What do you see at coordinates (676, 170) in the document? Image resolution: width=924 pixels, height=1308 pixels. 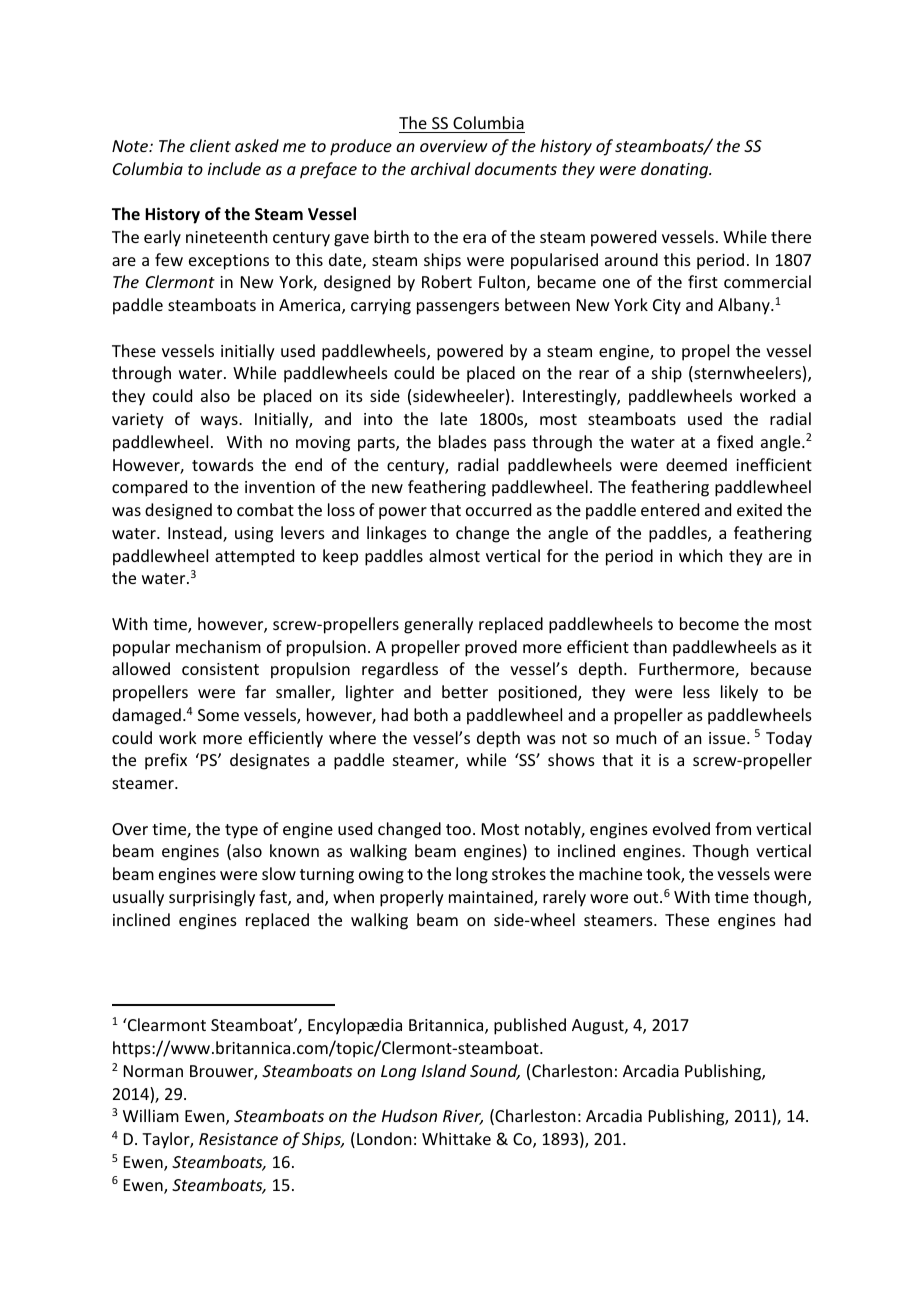 I see `donating` at bounding box center [676, 170].
